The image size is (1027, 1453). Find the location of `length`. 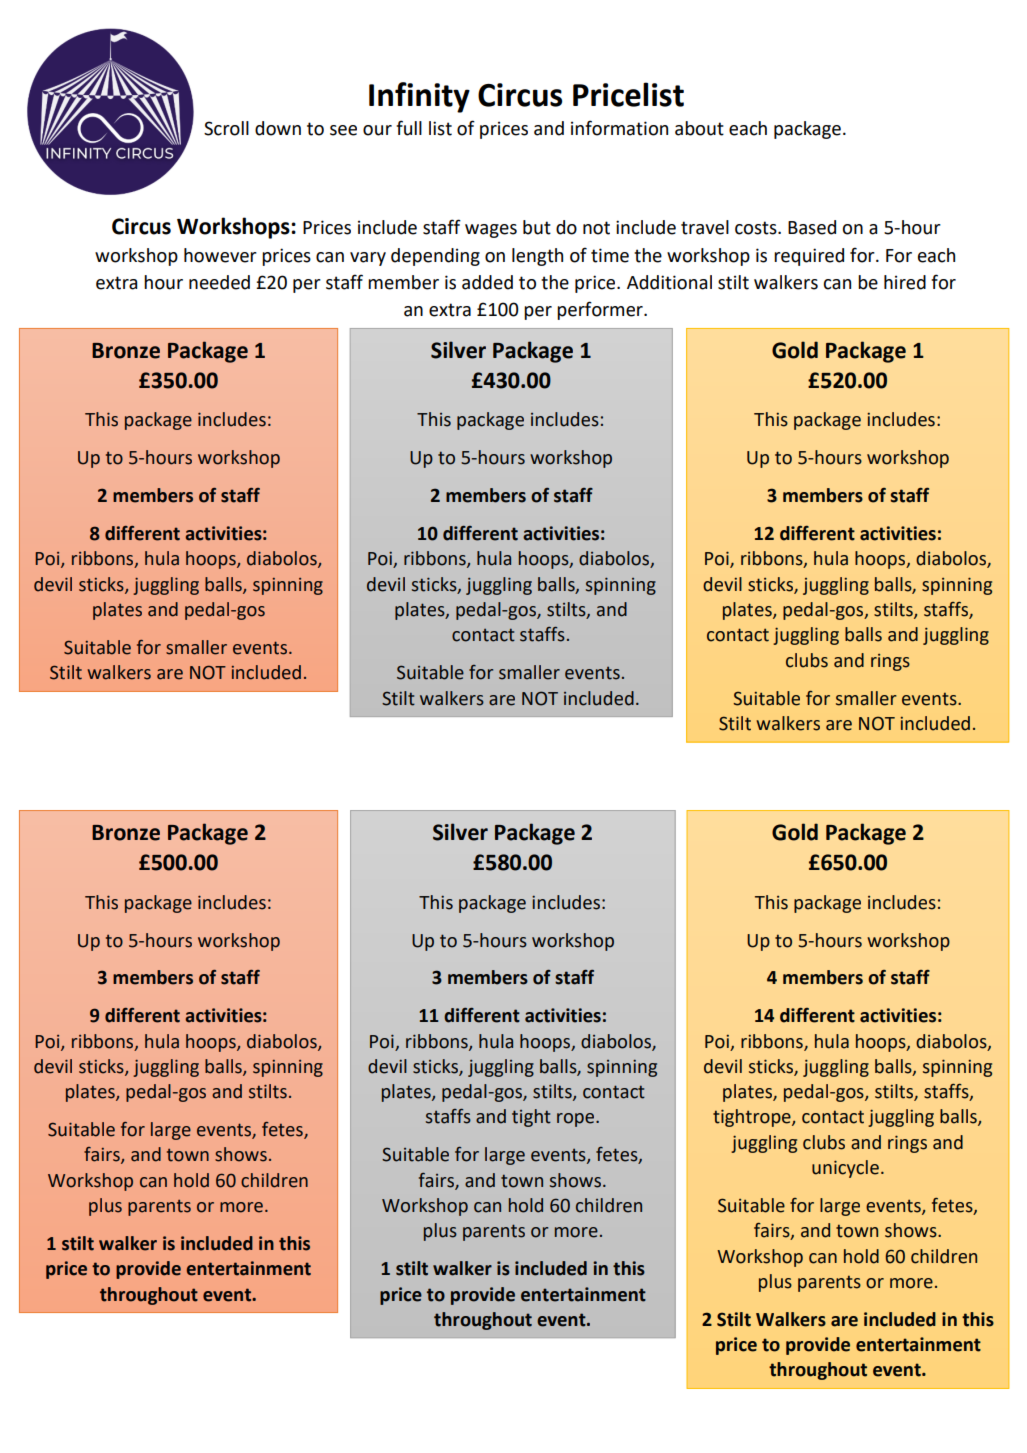

length is located at coordinates (537, 257).
